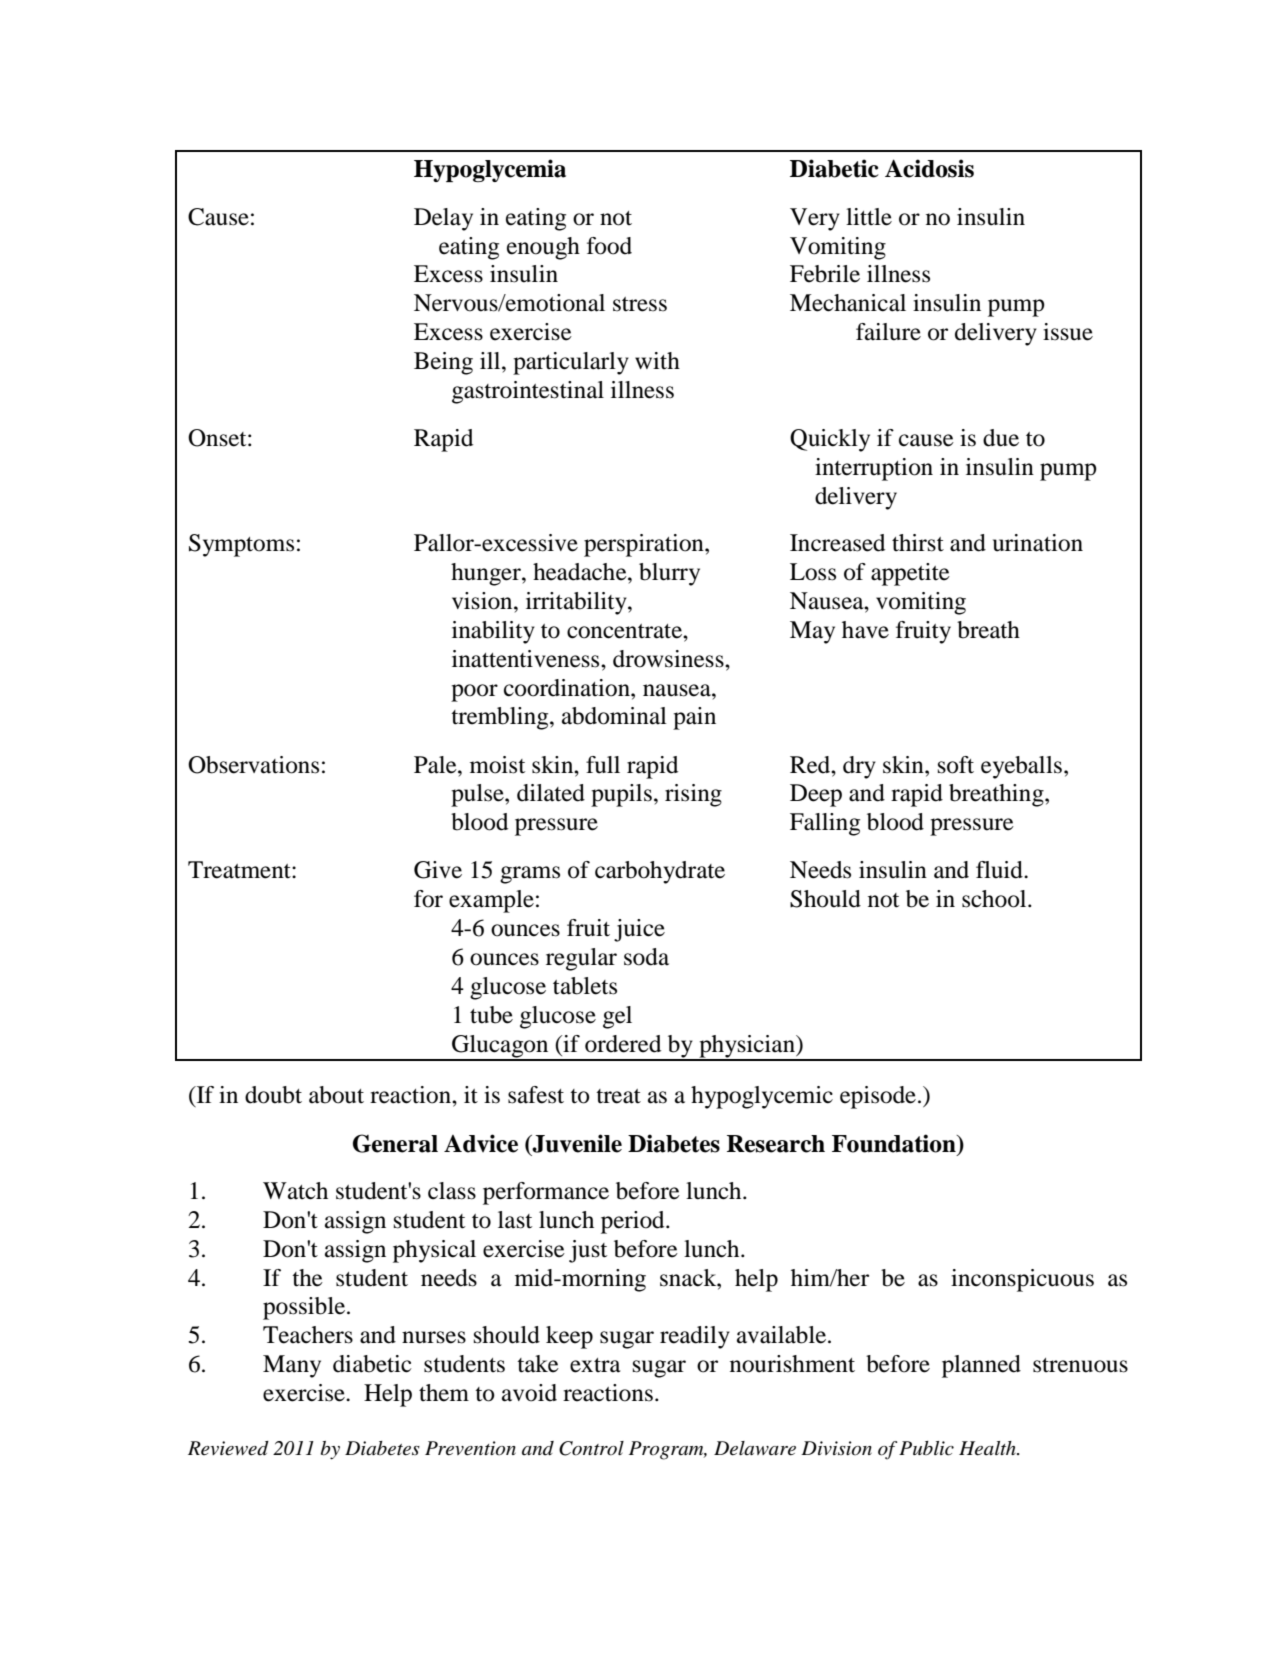 The height and width of the screenshot is (1655, 1279). I want to click on Control, so click(591, 1448).
